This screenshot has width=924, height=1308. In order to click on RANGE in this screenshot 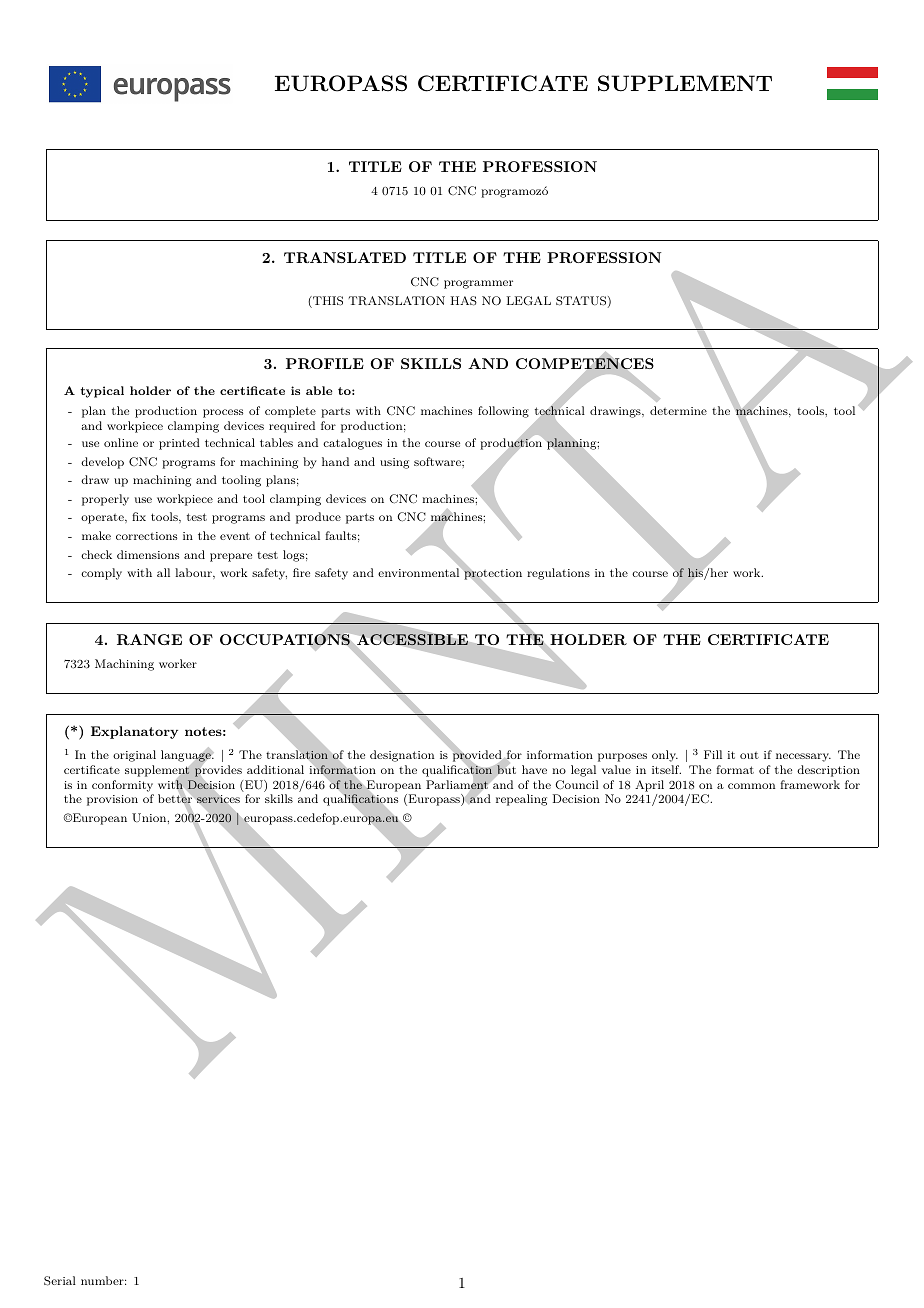, I will do `click(149, 639)`.
